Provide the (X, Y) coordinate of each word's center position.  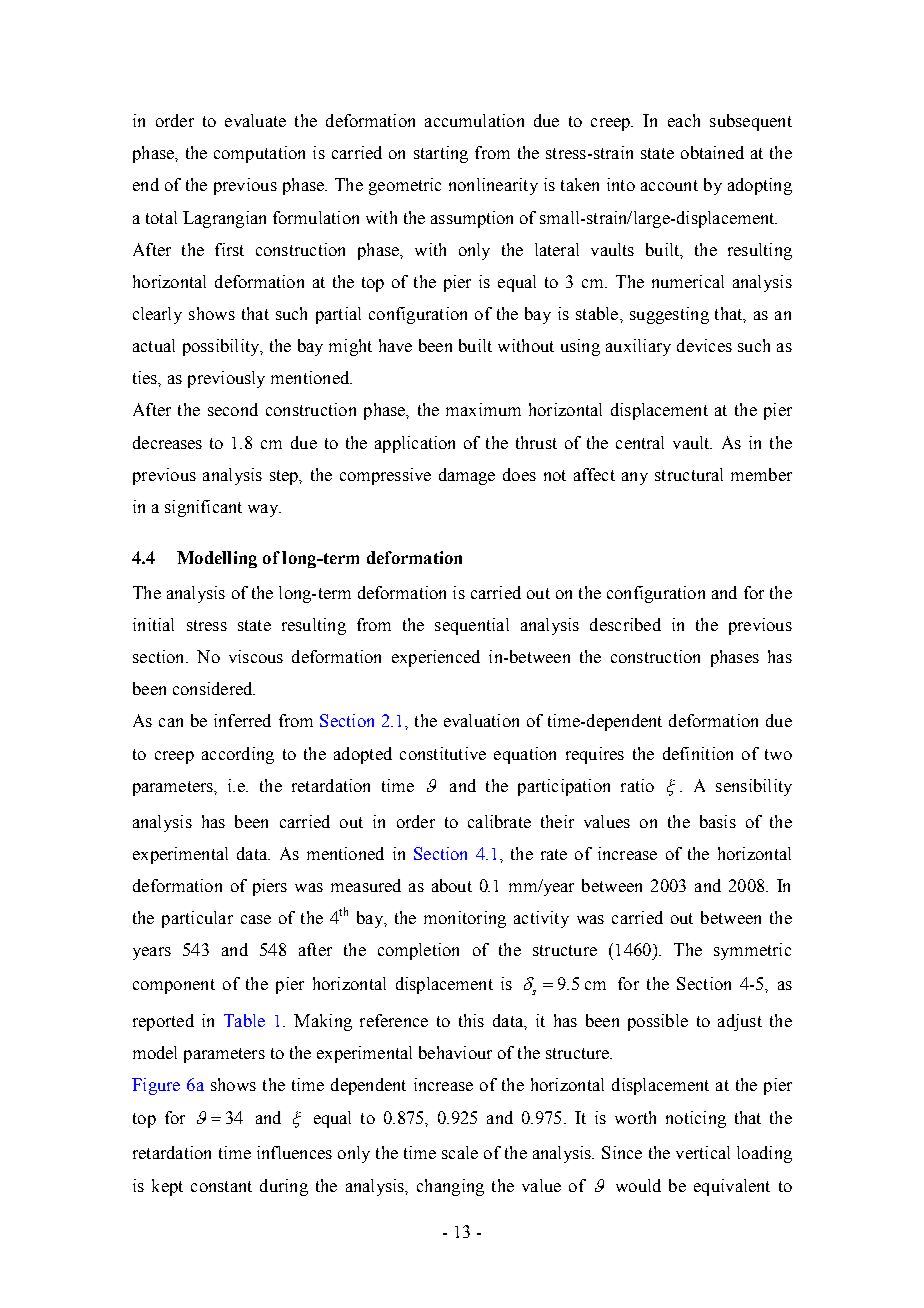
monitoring (465, 919)
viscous (256, 656)
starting (441, 154)
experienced (436, 658)
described (625, 624)
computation (259, 154)
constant (221, 1186)
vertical (703, 1152)
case (256, 919)
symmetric (752, 951)
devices (704, 345)
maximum (483, 409)
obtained (712, 152)
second (233, 409)
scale (460, 1152)
